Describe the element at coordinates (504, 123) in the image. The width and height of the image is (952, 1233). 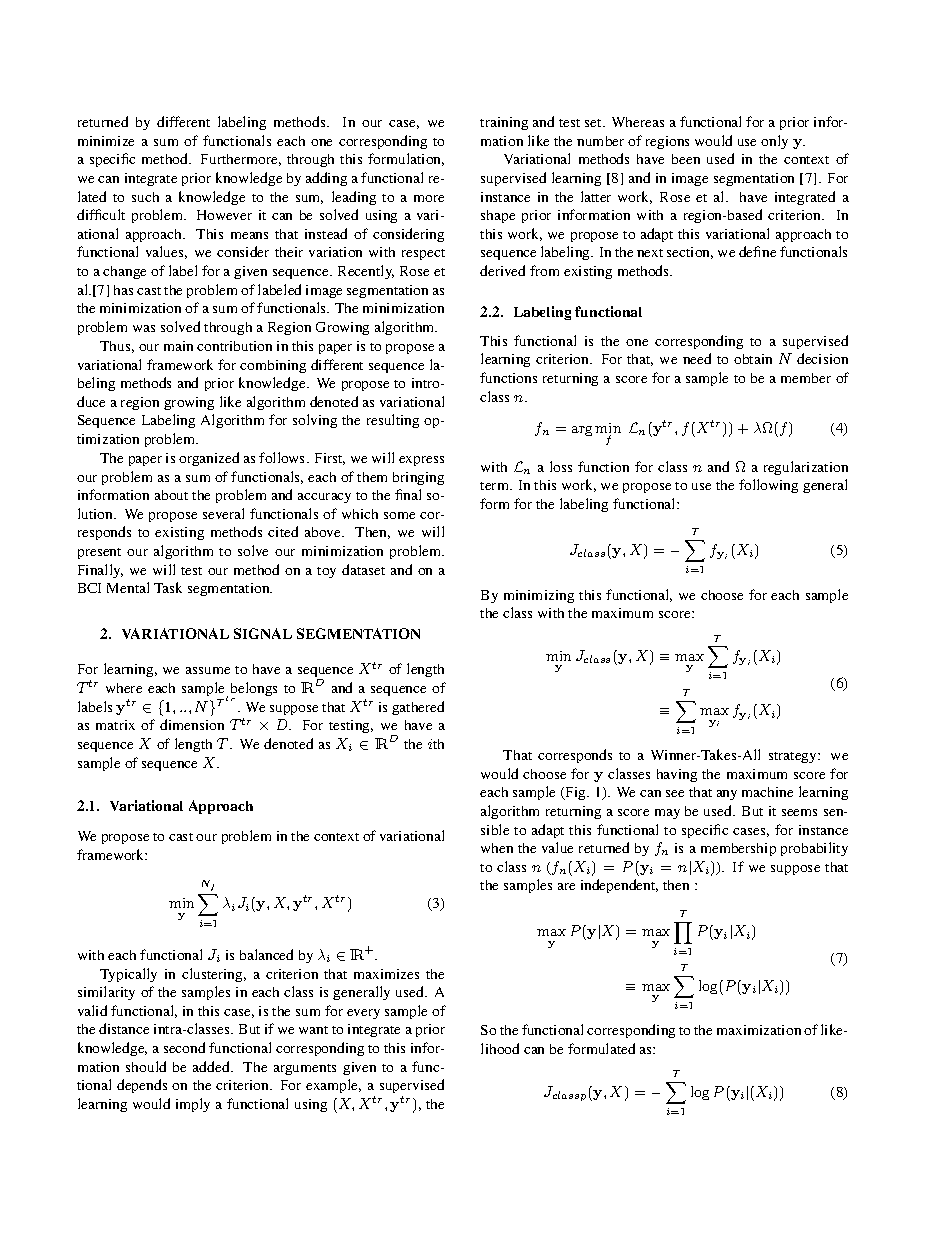
I see `training` at that location.
